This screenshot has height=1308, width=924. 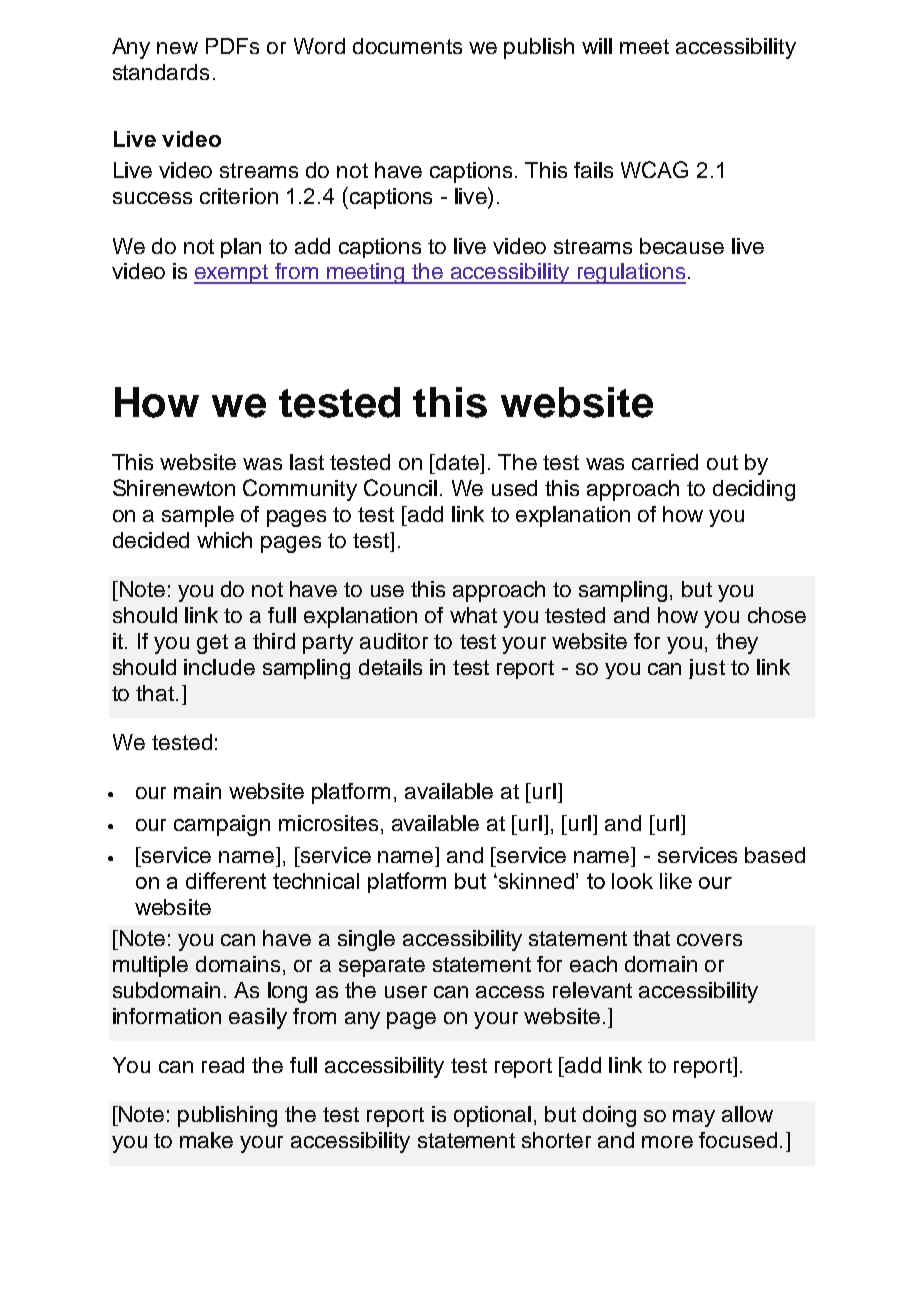 What do you see at coordinates (722, 462) in the screenshot?
I see `out` at bounding box center [722, 462].
